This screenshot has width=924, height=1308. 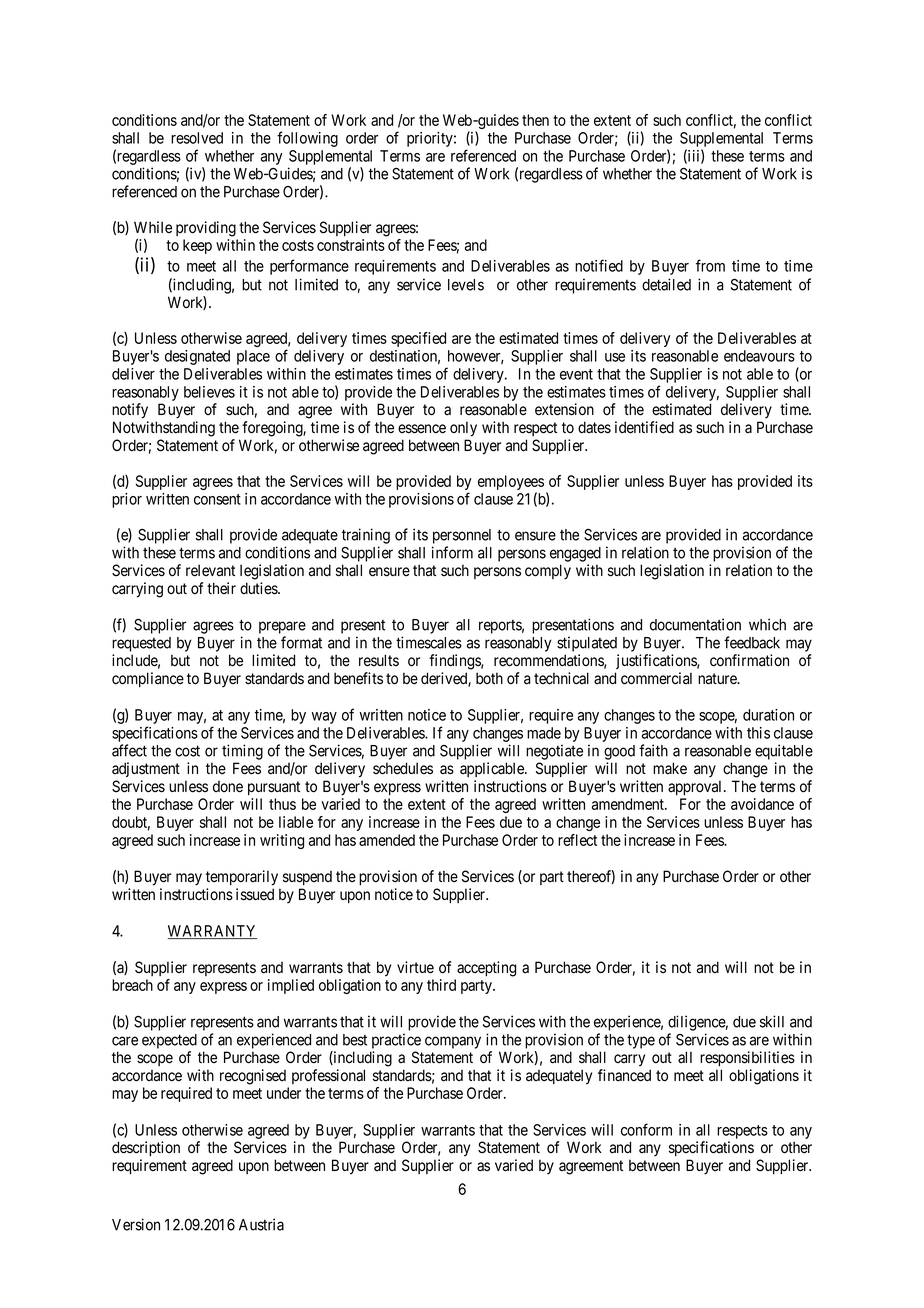 What do you see at coordinates (217, 499) in the screenshot?
I see `consent` at bounding box center [217, 499].
